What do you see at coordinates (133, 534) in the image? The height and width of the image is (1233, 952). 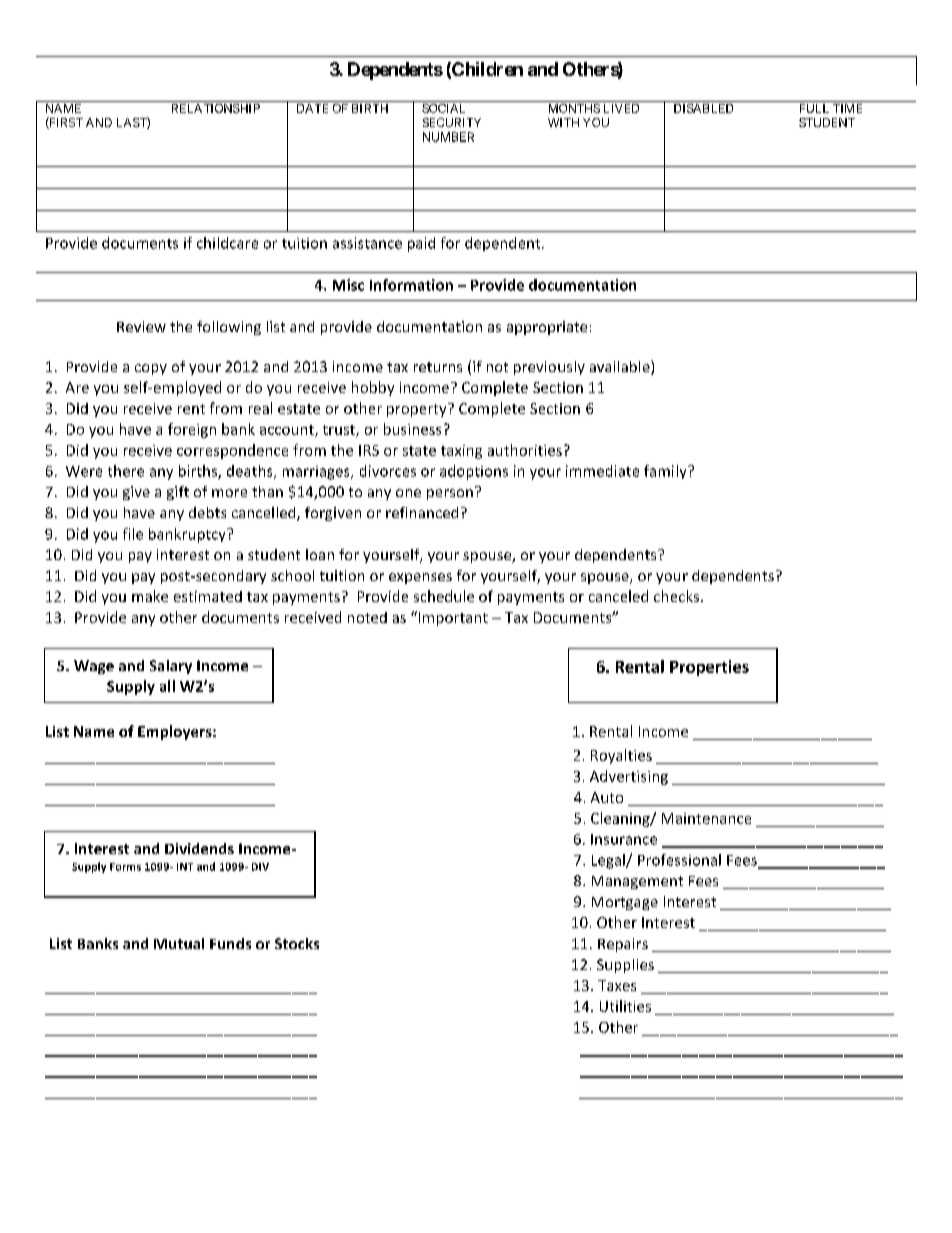 I see `file` at bounding box center [133, 534].
